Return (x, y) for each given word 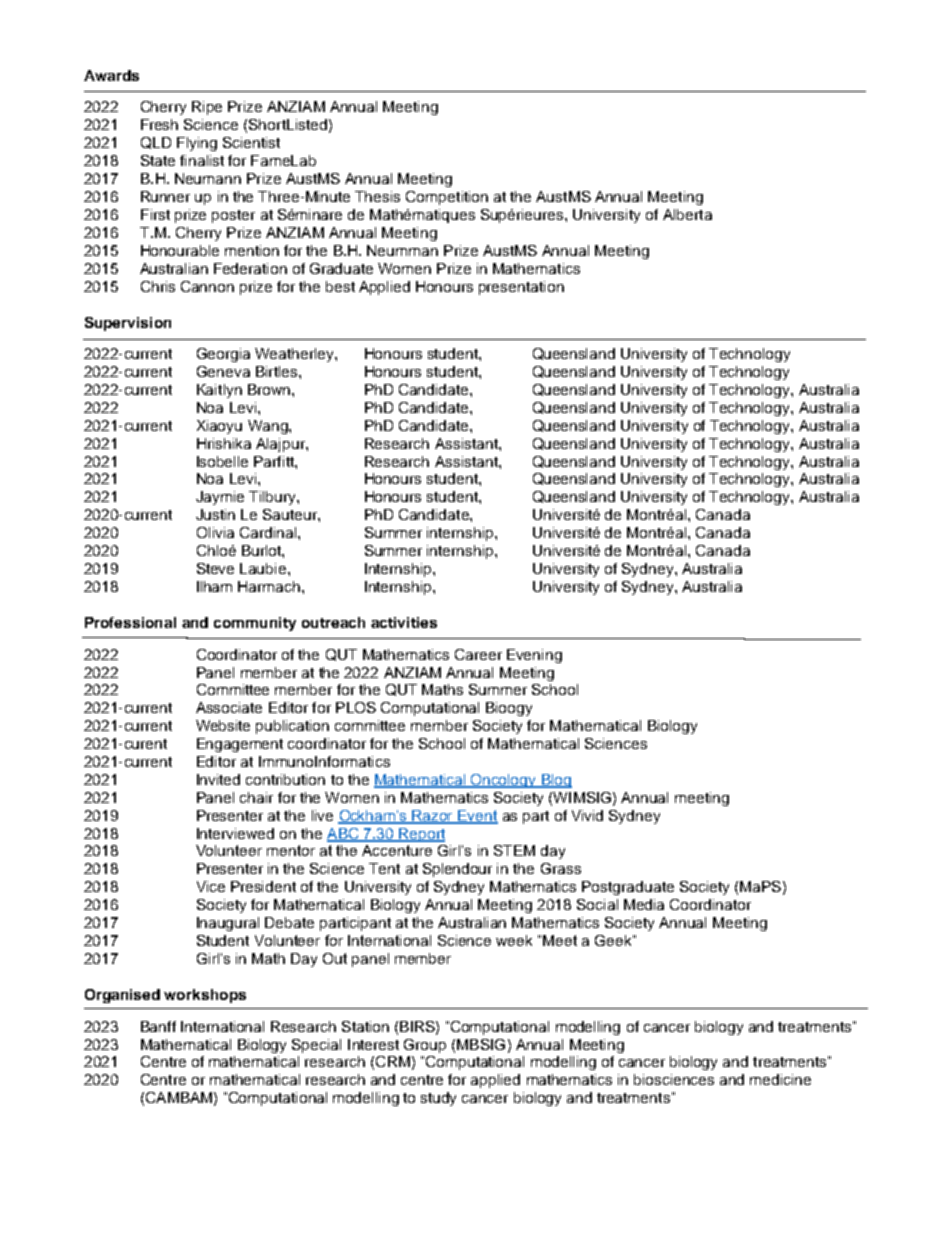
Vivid (587, 815)
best (340, 286)
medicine (780, 1079)
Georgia (223, 355)
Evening (534, 656)
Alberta (687, 214)
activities (404, 622)
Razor (433, 816)
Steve (215, 568)
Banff (158, 1026)
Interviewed (235, 833)
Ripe (207, 108)
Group (425, 1046)
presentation (521, 288)
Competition (447, 198)
